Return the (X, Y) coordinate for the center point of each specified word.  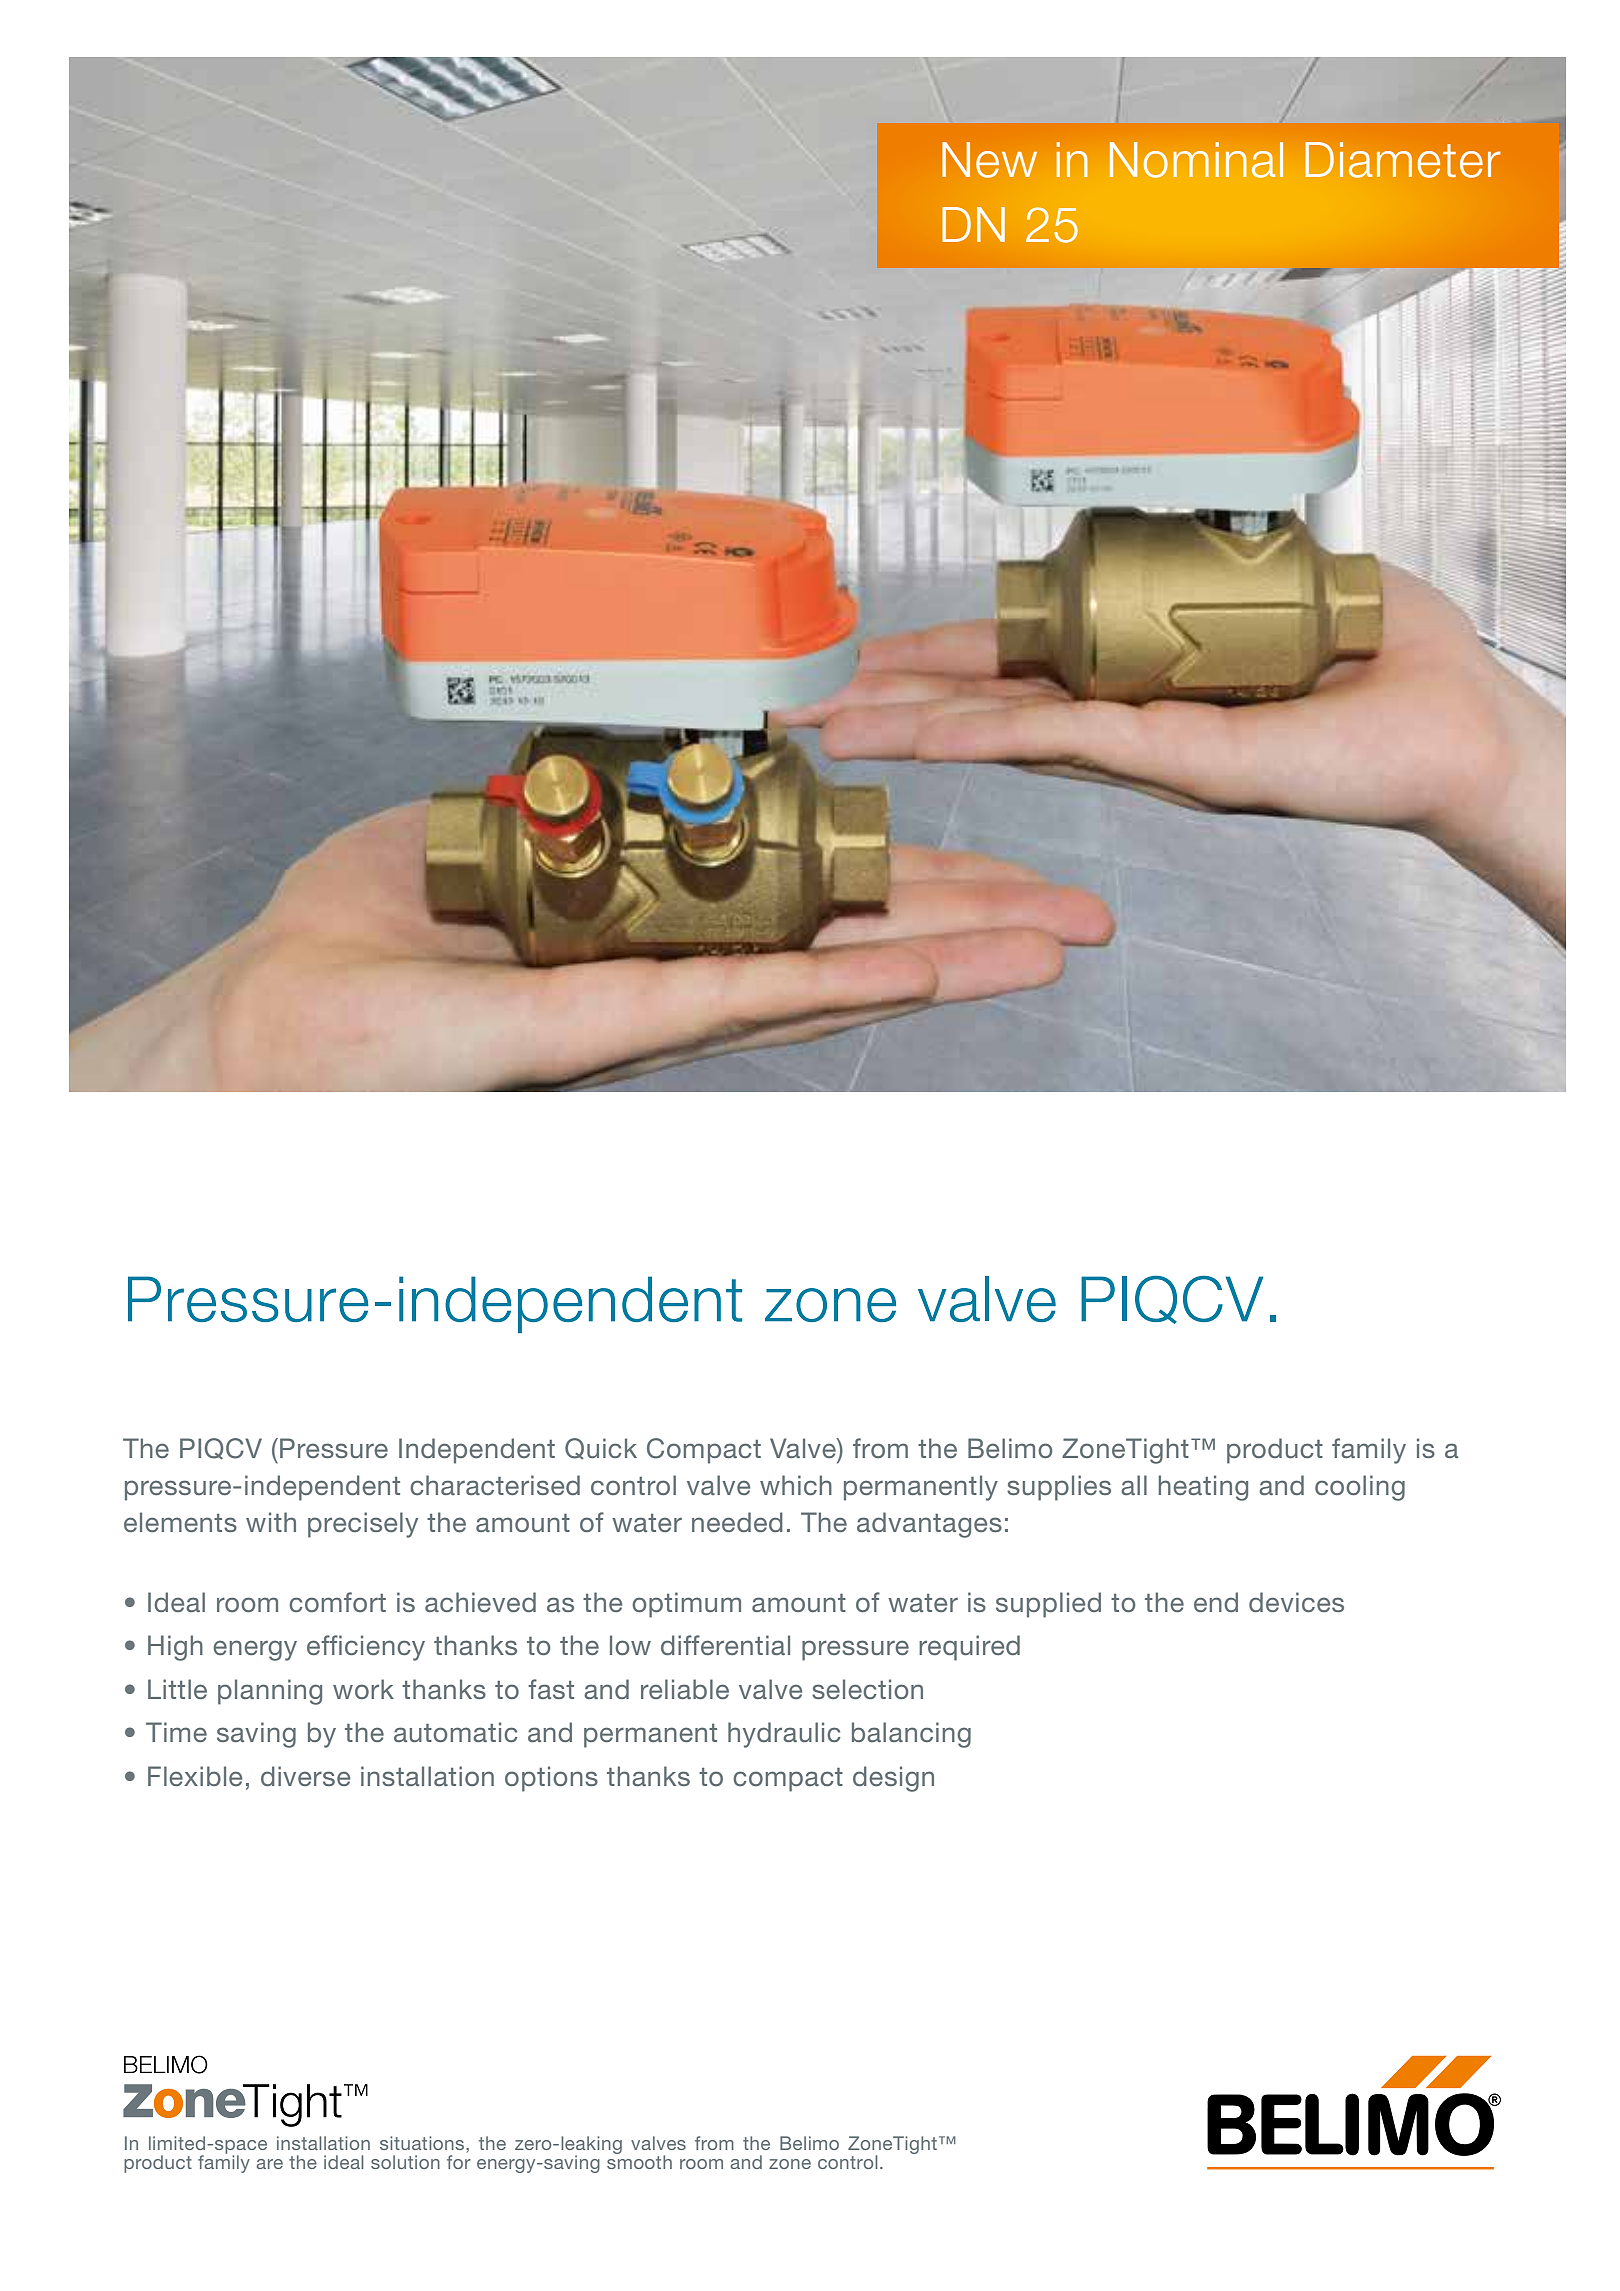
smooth (639, 2161)
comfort (337, 1602)
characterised (495, 1485)
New (989, 160)
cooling (1360, 1488)
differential (725, 1645)
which (796, 1485)
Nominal (1196, 160)
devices (1296, 1602)
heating (1203, 1488)
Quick (601, 1448)
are (269, 2164)
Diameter (1403, 160)
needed (737, 1522)
